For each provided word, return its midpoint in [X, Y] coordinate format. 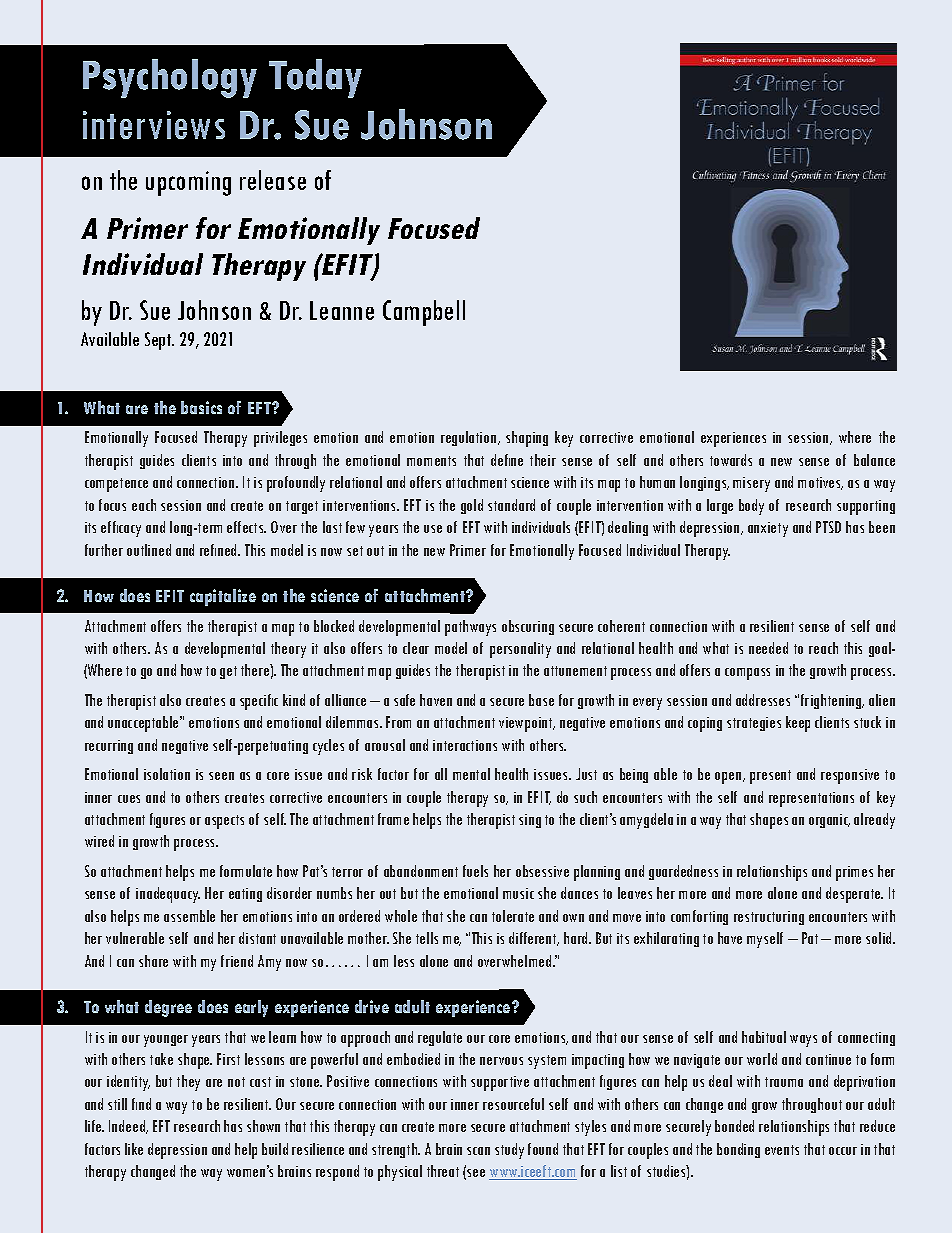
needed [768, 648]
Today [315, 78]
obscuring [528, 627]
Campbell [424, 313]
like [134, 1149]
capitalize [223, 597]
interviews [154, 125]
